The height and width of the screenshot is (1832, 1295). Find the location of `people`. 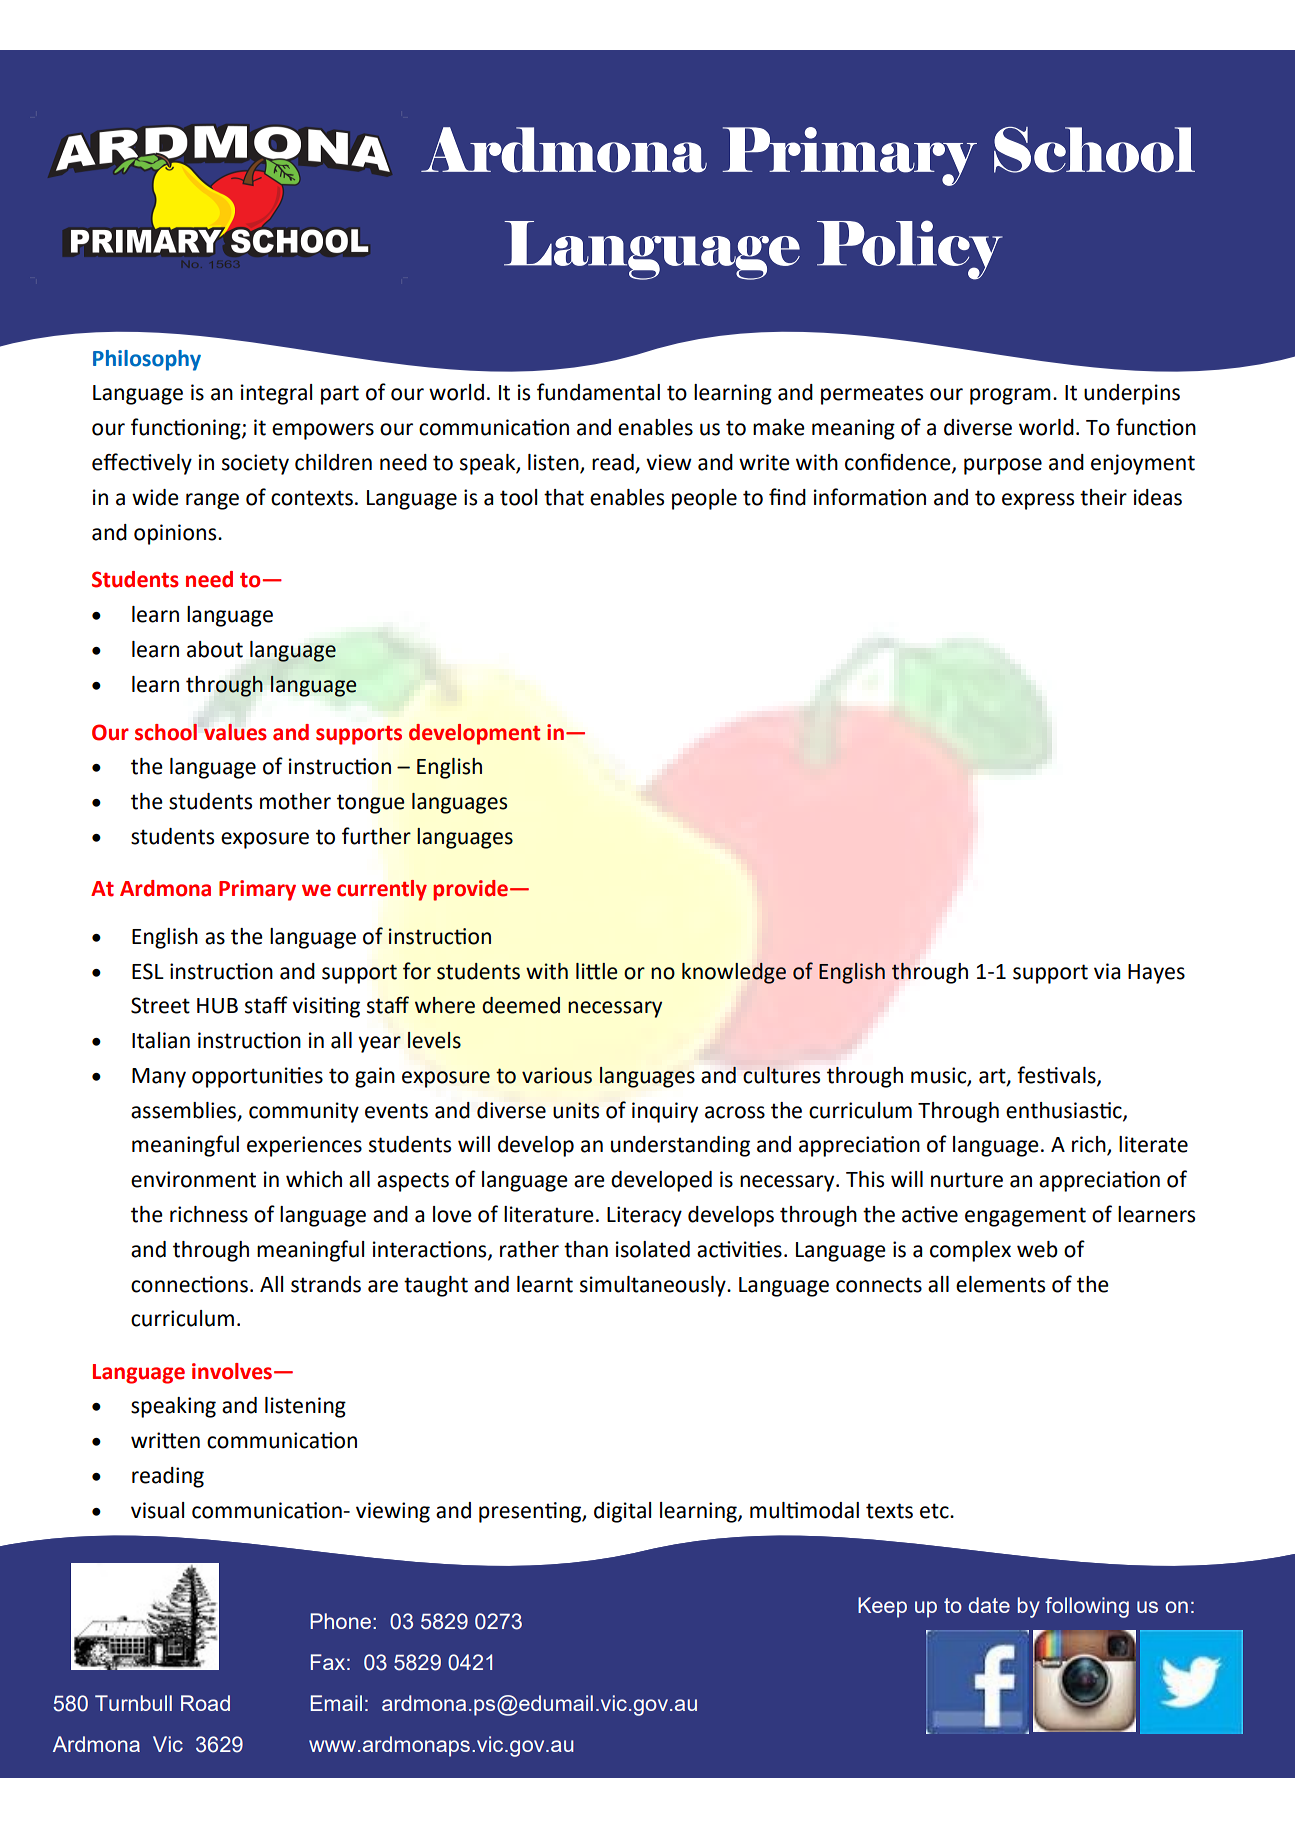

people is located at coordinates (704, 499).
